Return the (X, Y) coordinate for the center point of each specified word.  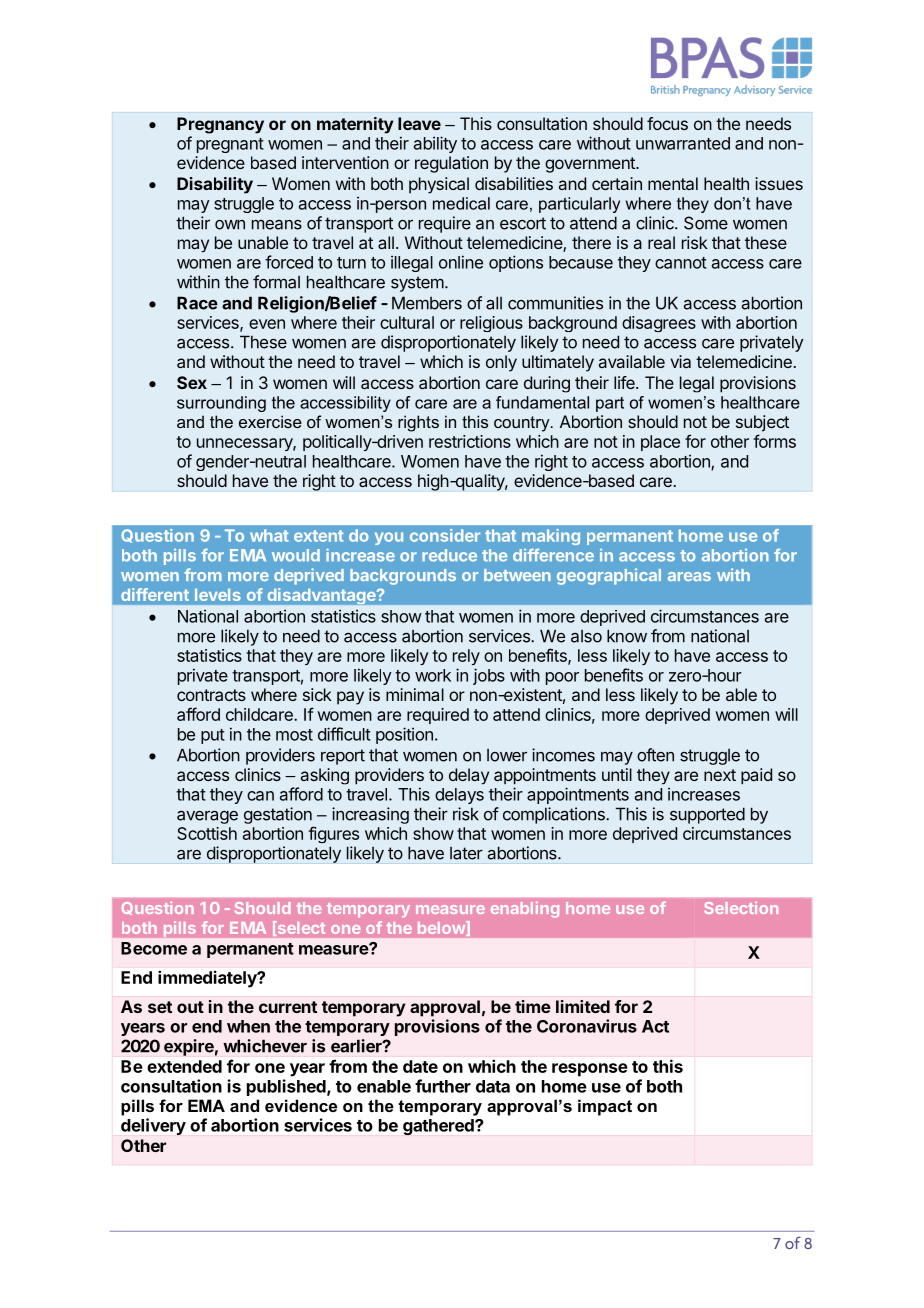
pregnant (230, 145)
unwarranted (683, 143)
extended (184, 1066)
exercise (270, 421)
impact (605, 1107)
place (660, 443)
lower (507, 755)
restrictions (470, 441)
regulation (451, 164)
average (207, 817)
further (443, 1086)
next (720, 775)
